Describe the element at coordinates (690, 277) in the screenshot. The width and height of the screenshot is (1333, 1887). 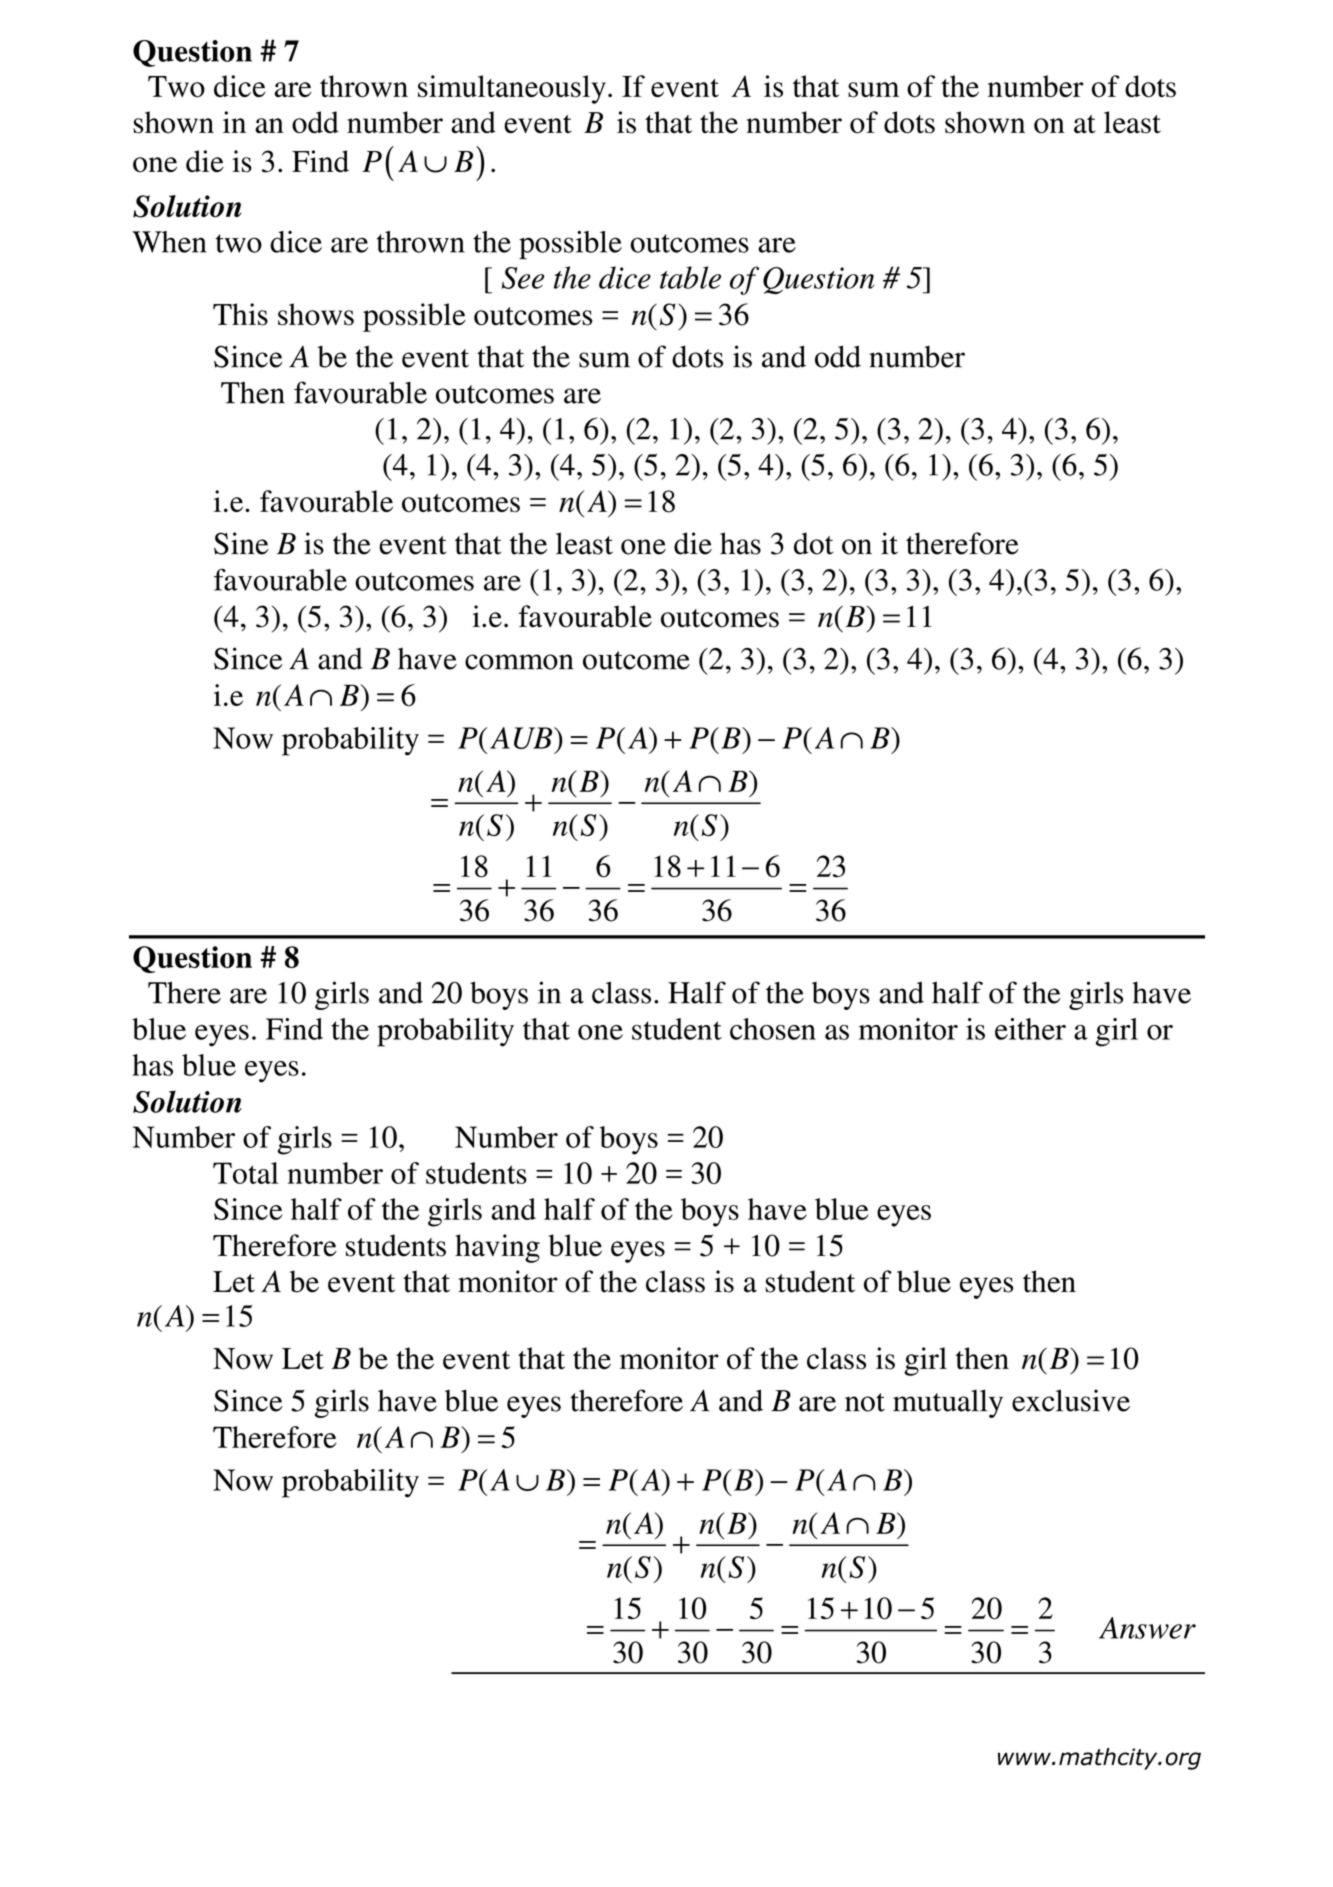
I see `table` at that location.
